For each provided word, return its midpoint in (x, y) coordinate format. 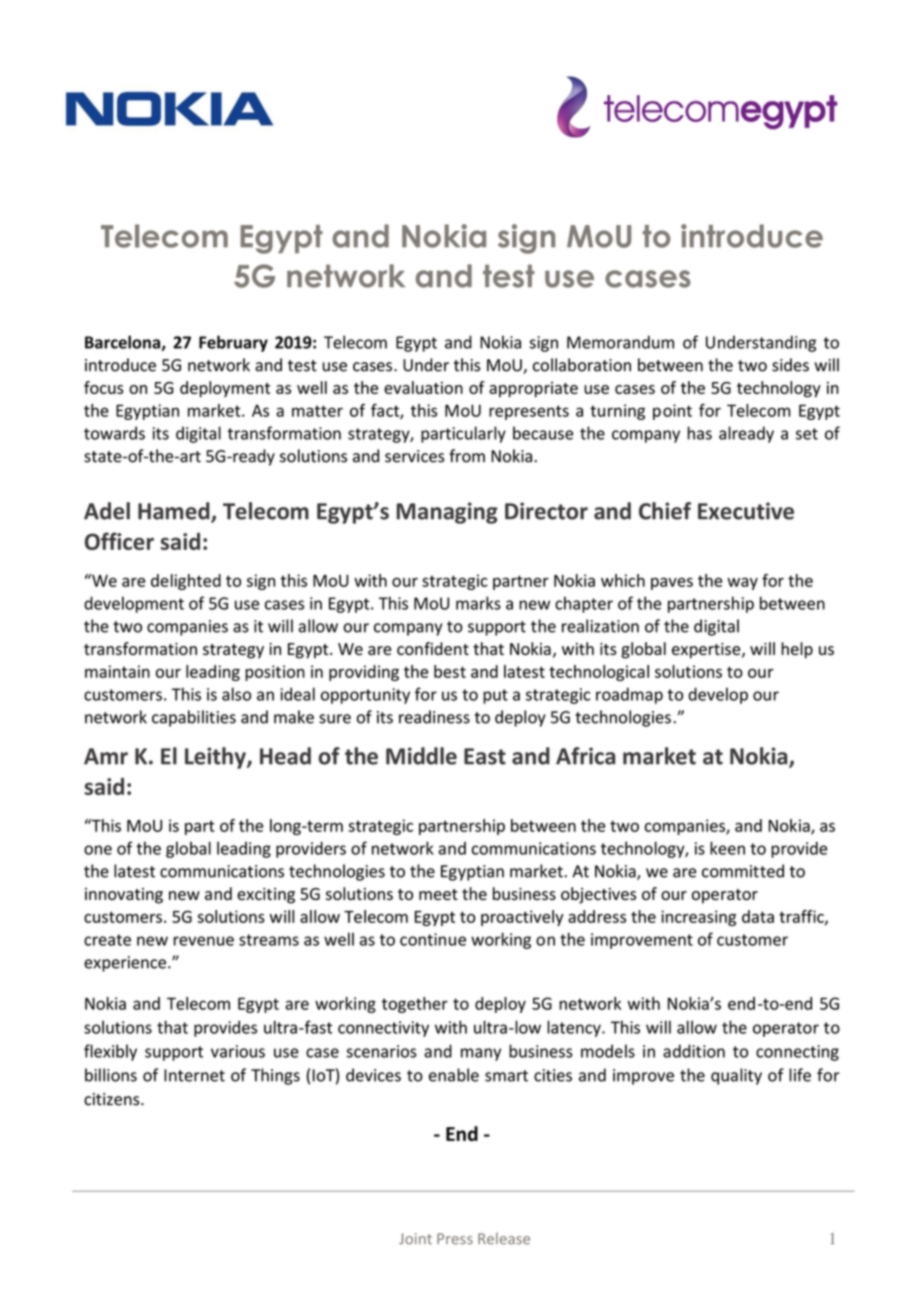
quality (736, 1076)
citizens (113, 1099)
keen (727, 848)
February (233, 343)
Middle (421, 756)
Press (455, 1239)
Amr (106, 756)
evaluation (423, 387)
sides (790, 365)
